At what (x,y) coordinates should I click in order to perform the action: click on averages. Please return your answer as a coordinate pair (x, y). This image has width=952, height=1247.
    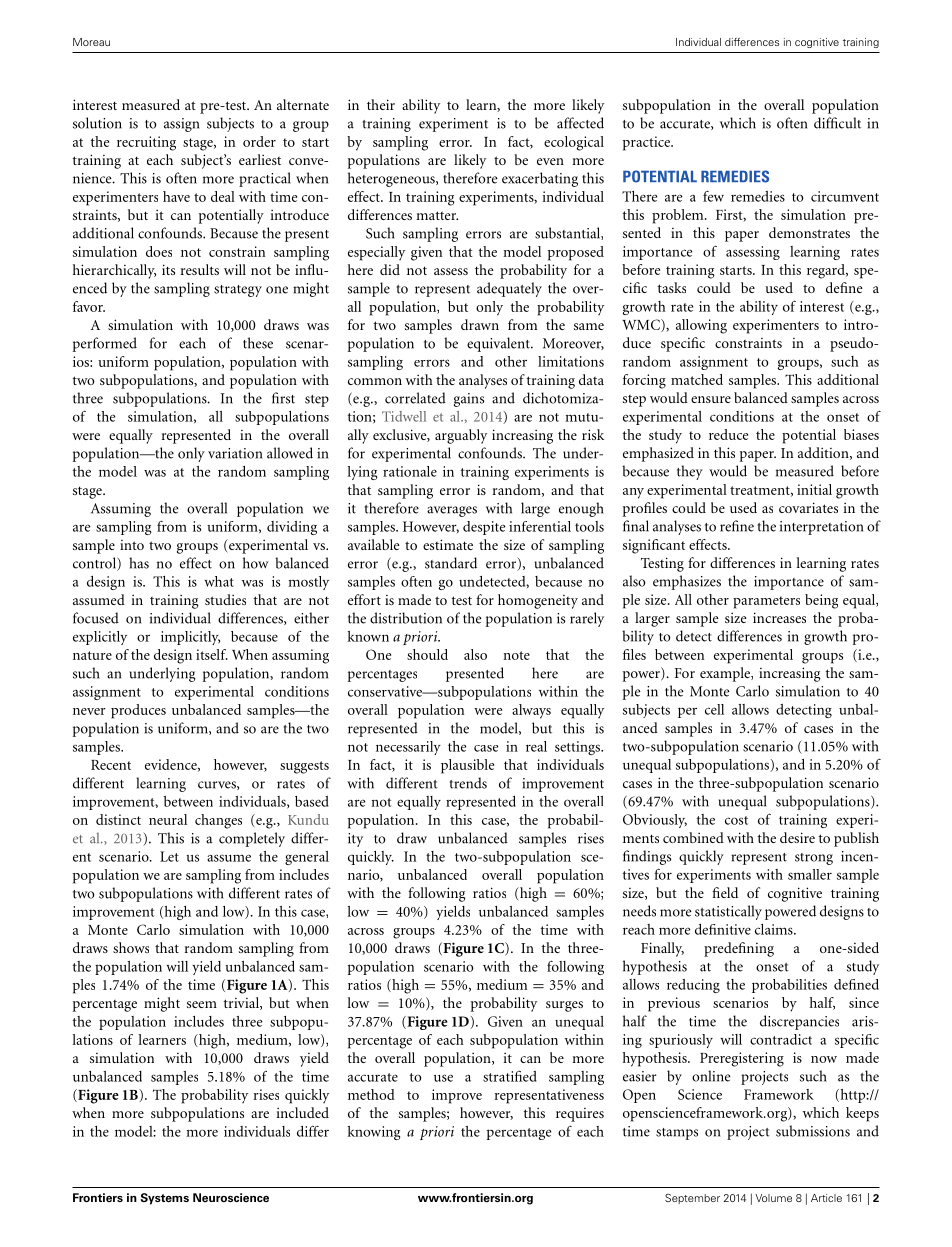
    Looking at the image, I should click on (452, 511).
